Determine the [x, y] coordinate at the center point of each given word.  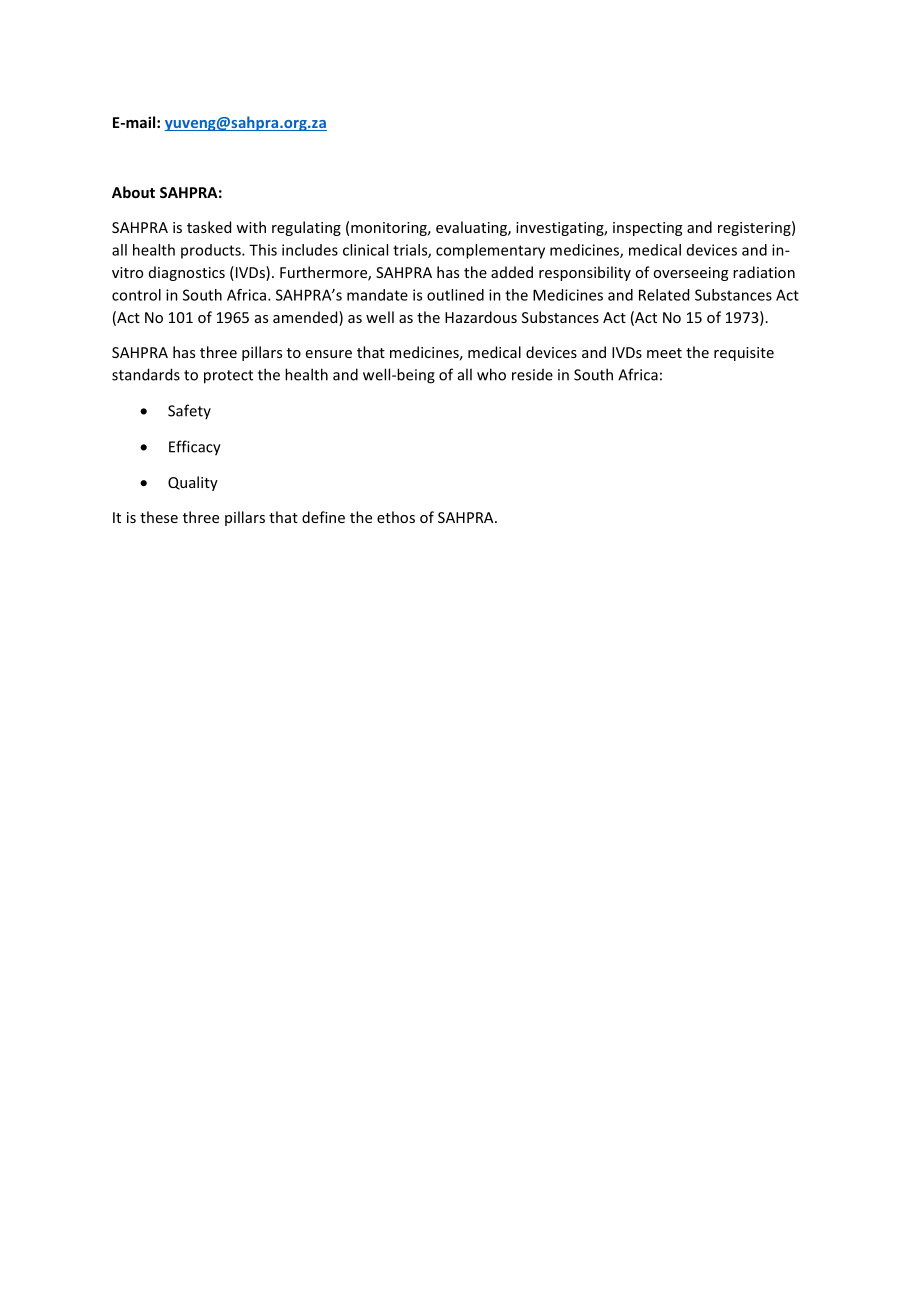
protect [228, 377]
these [159, 517]
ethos [396, 517]
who [491, 374]
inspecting [647, 229]
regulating [306, 228]
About [133, 192]
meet [664, 353]
